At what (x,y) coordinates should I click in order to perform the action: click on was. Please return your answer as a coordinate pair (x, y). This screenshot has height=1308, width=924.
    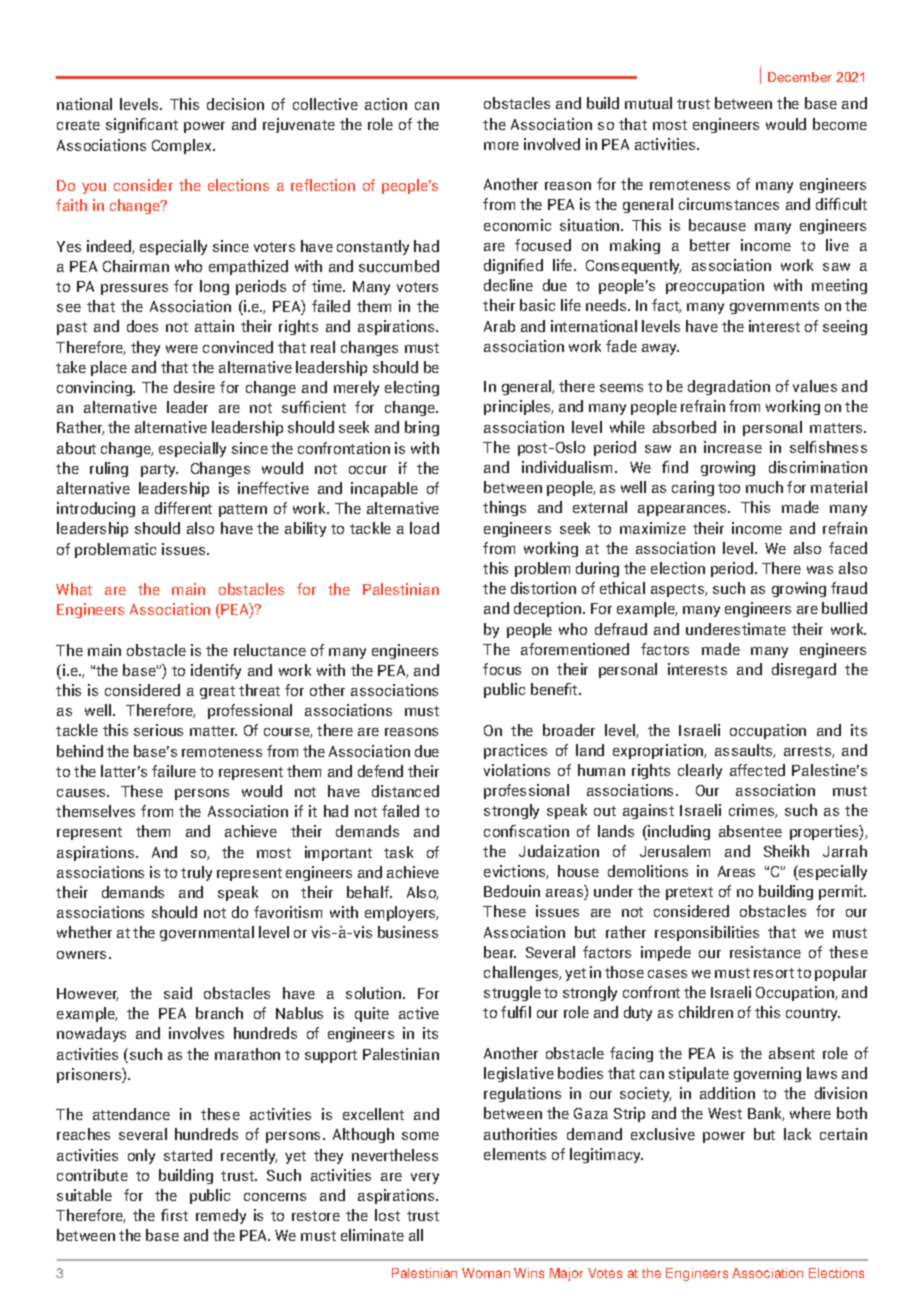
    Looking at the image, I should click on (820, 570).
